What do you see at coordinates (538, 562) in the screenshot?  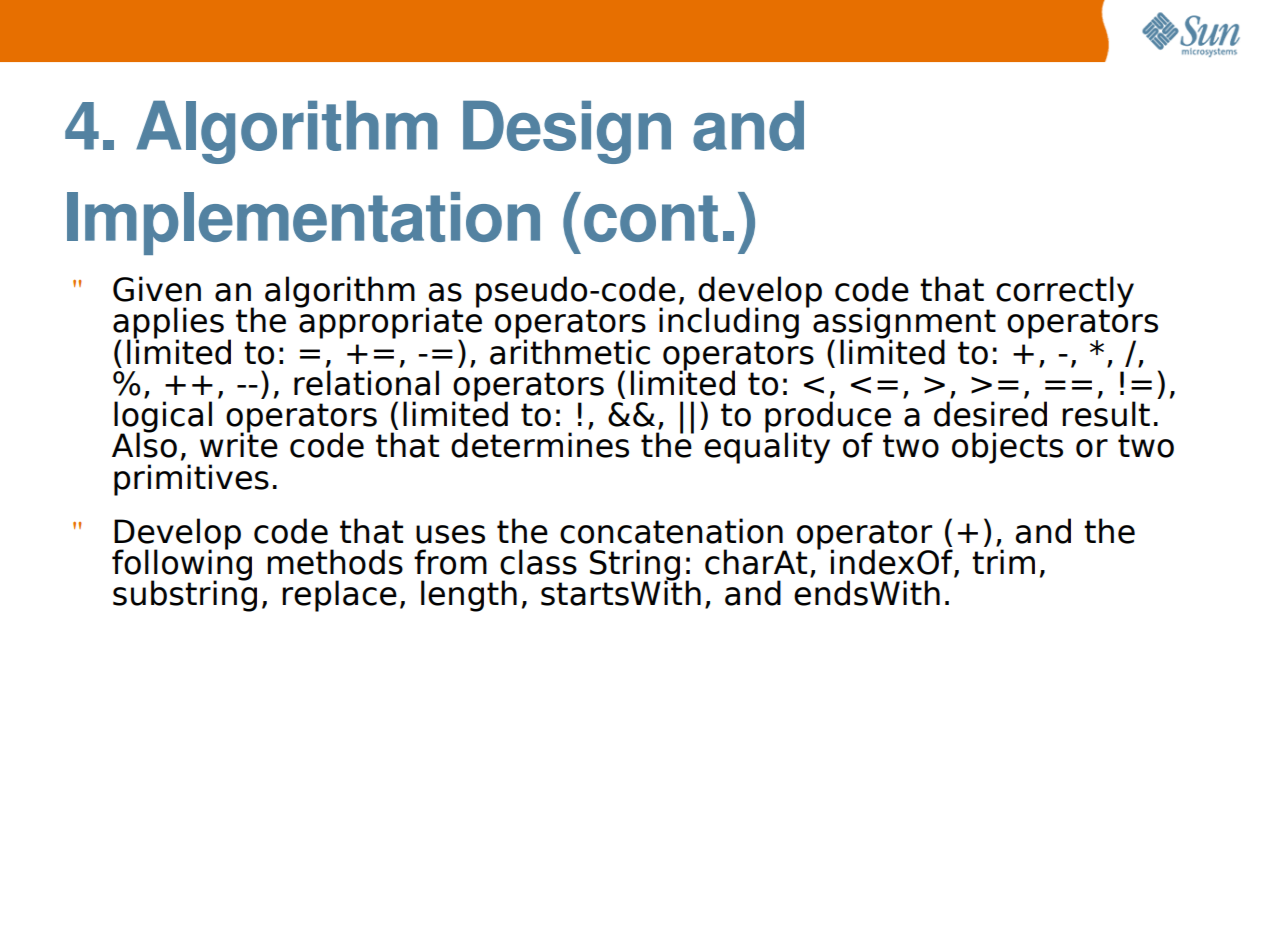 I see `class` at bounding box center [538, 562].
